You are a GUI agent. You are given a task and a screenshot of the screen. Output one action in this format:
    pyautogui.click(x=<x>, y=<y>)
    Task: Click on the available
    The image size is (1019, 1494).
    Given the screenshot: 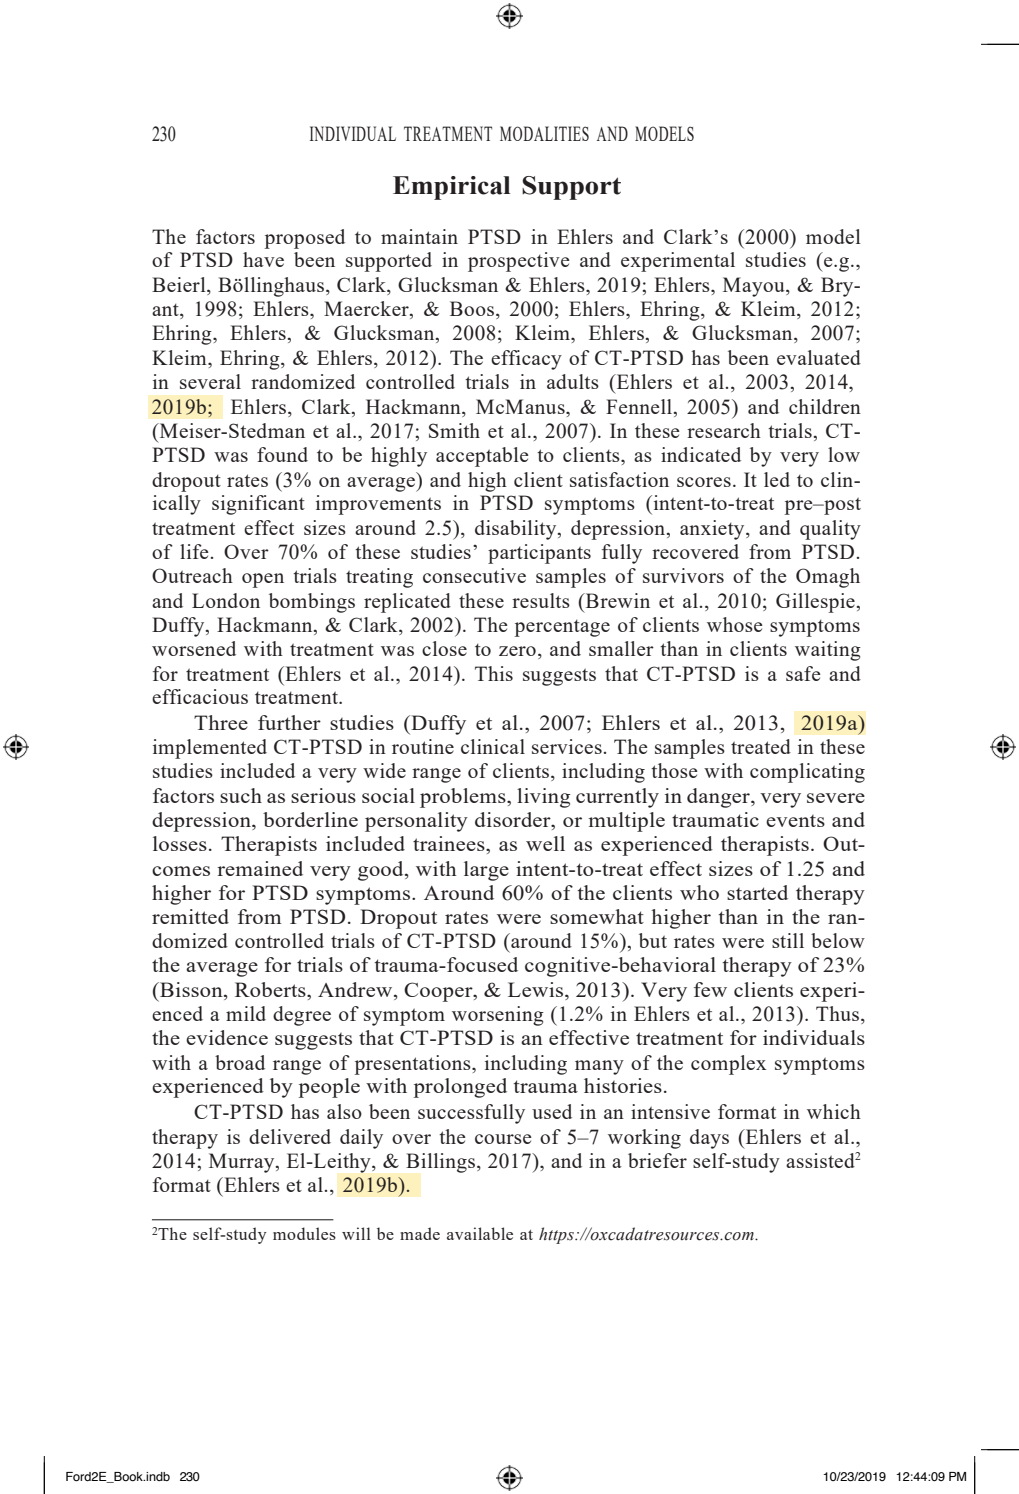 What is the action you would take?
    pyautogui.click(x=480, y=1233)
